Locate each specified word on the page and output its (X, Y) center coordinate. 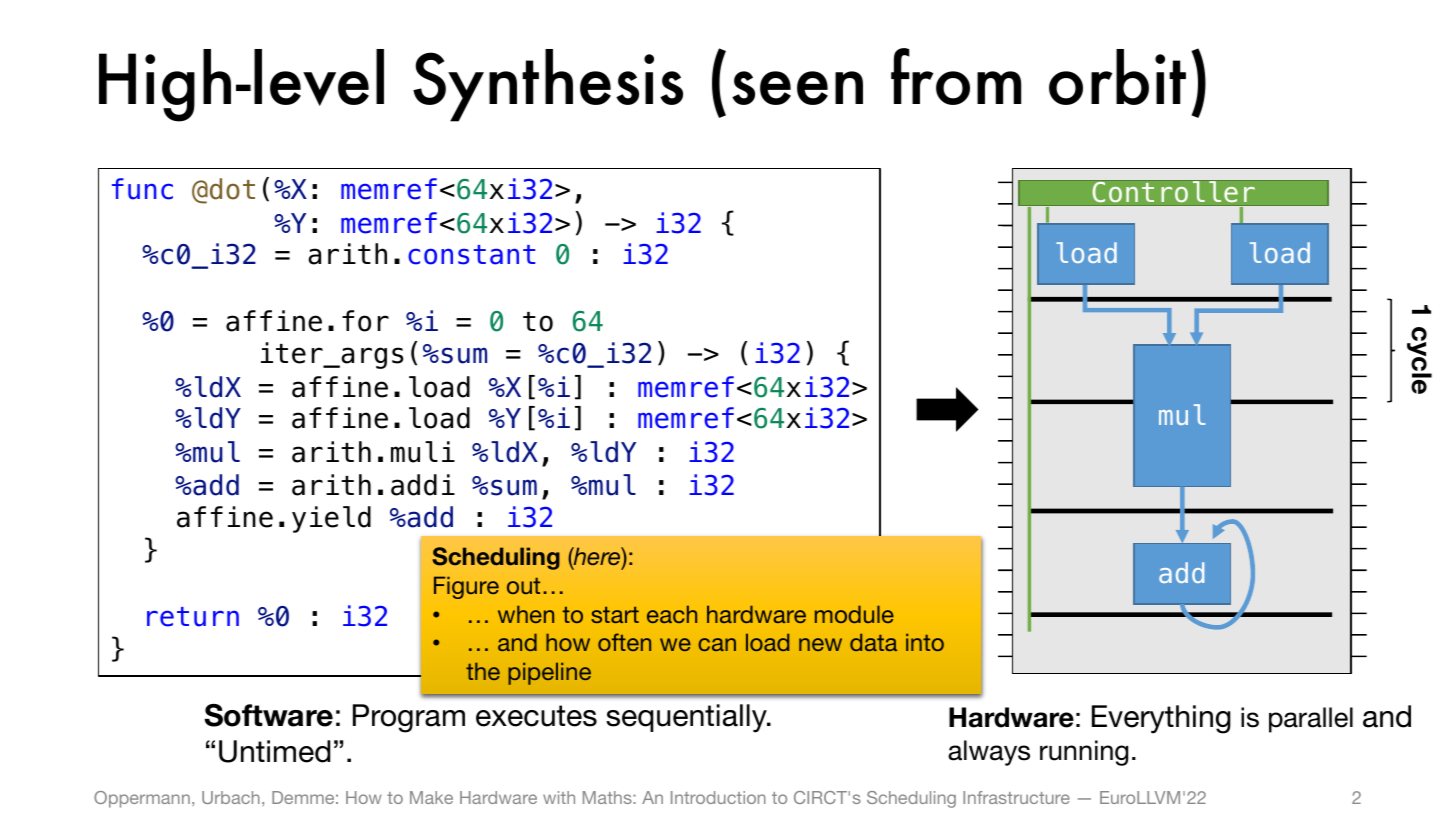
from (956, 76)
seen (797, 88)
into (925, 642)
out (523, 586)
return (193, 617)
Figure (466, 587)
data (873, 642)
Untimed (275, 751)
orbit (1117, 77)
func (142, 189)
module (854, 614)
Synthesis (548, 85)
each (672, 614)
